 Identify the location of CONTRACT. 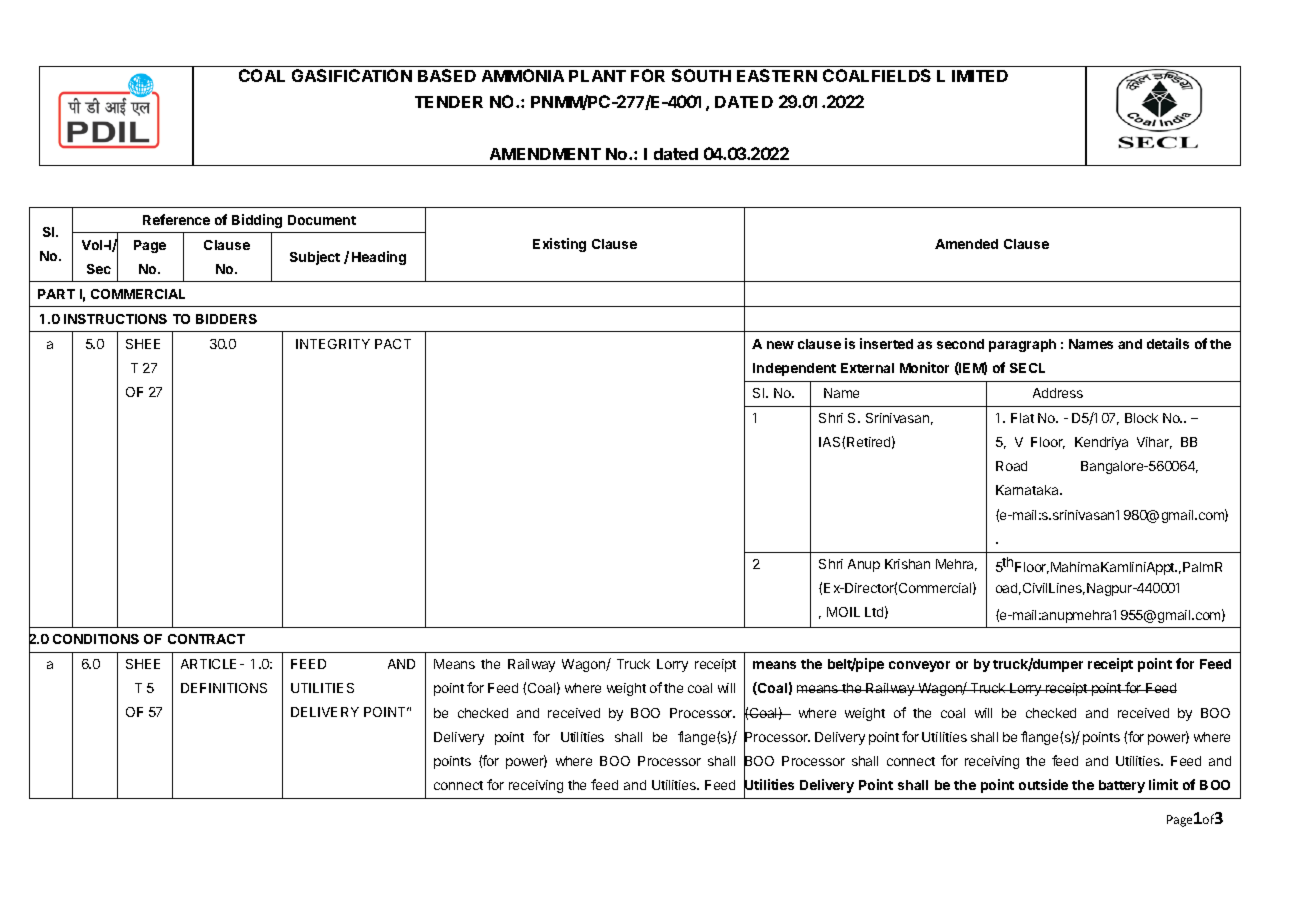
(206, 639).
